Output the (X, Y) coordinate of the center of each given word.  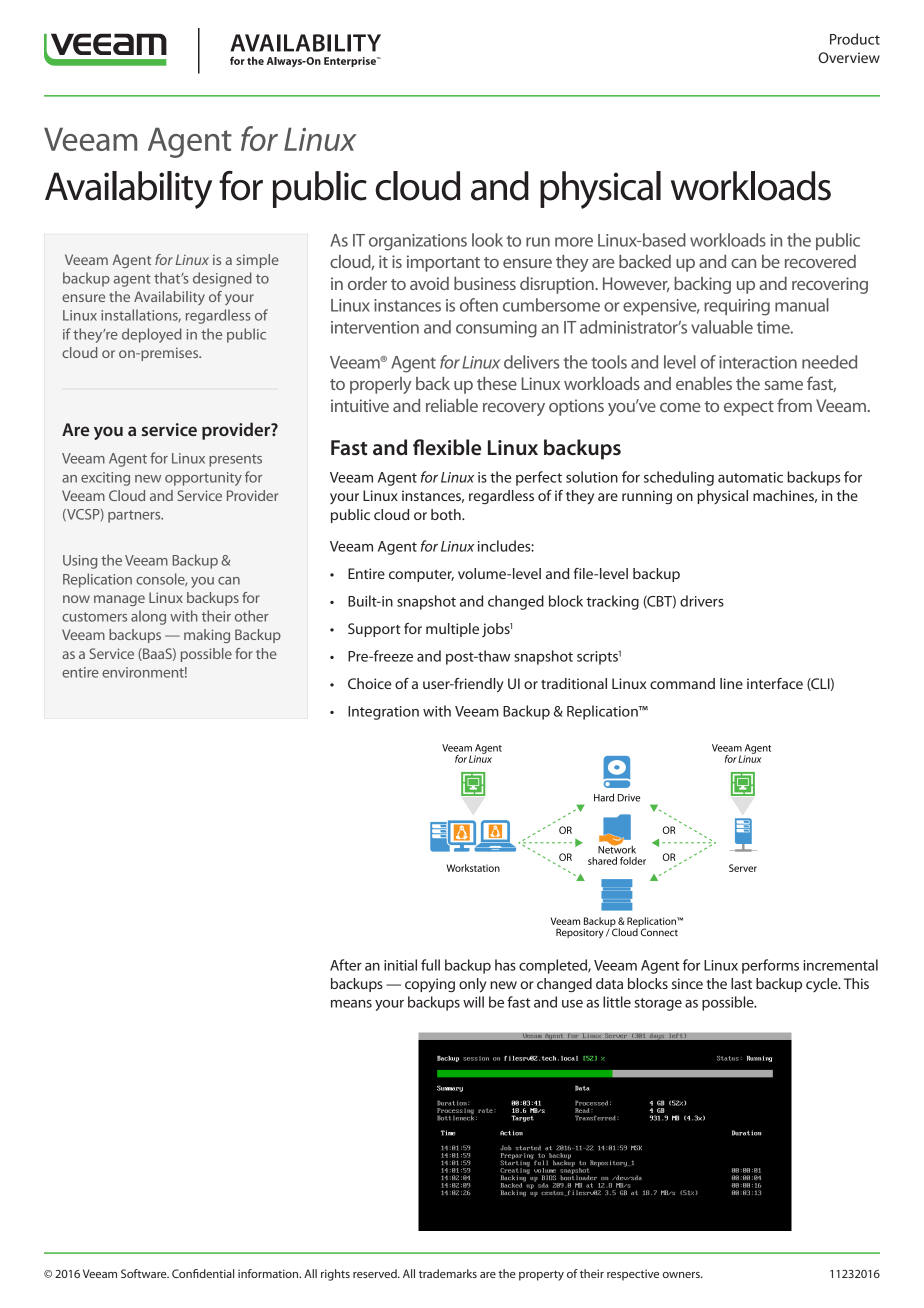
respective (633, 1275)
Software (145, 1273)
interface (775, 683)
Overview (849, 57)
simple (257, 261)
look (487, 240)
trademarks (448, 1273)
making (207, 636)
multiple (452, 630)
